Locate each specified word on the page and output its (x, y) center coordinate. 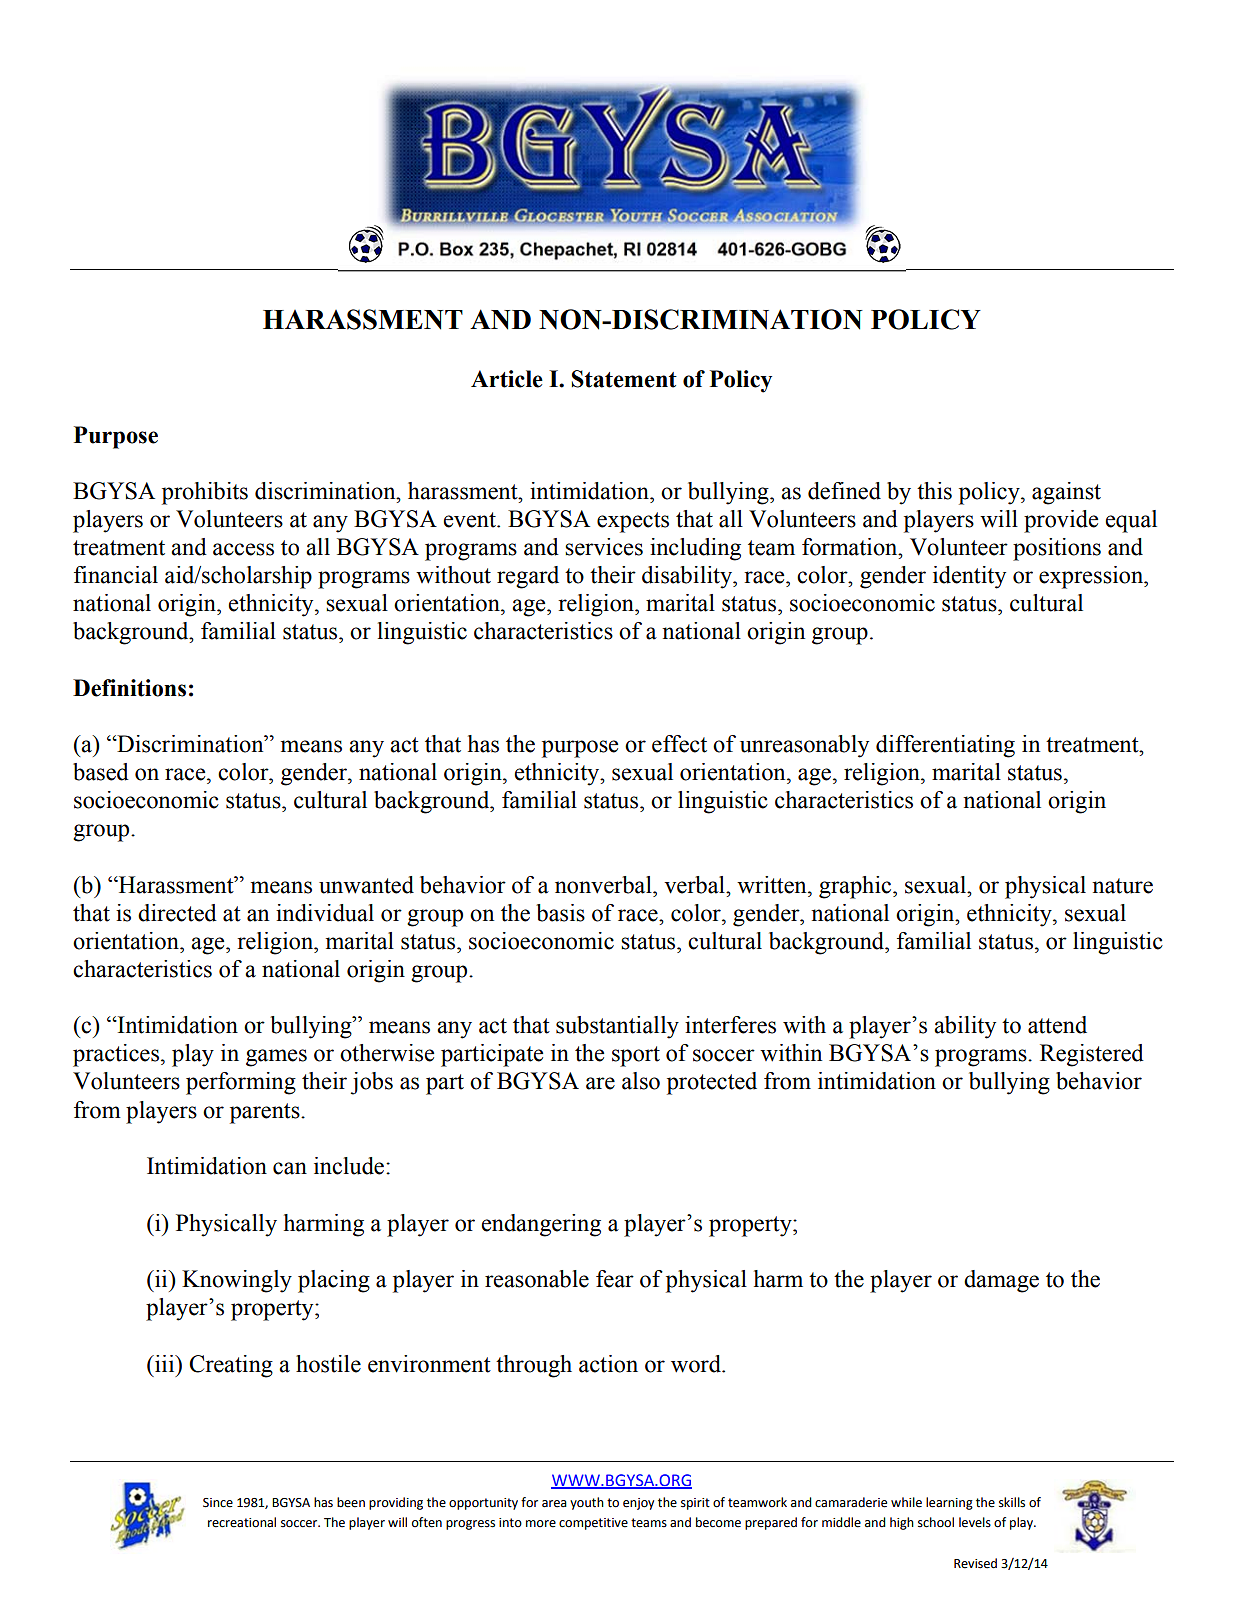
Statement (624, 379)
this (934, 491)
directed (177, 913)
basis (560, 913)
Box (456, 249)
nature (1122, 886)
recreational (242, 1522)
